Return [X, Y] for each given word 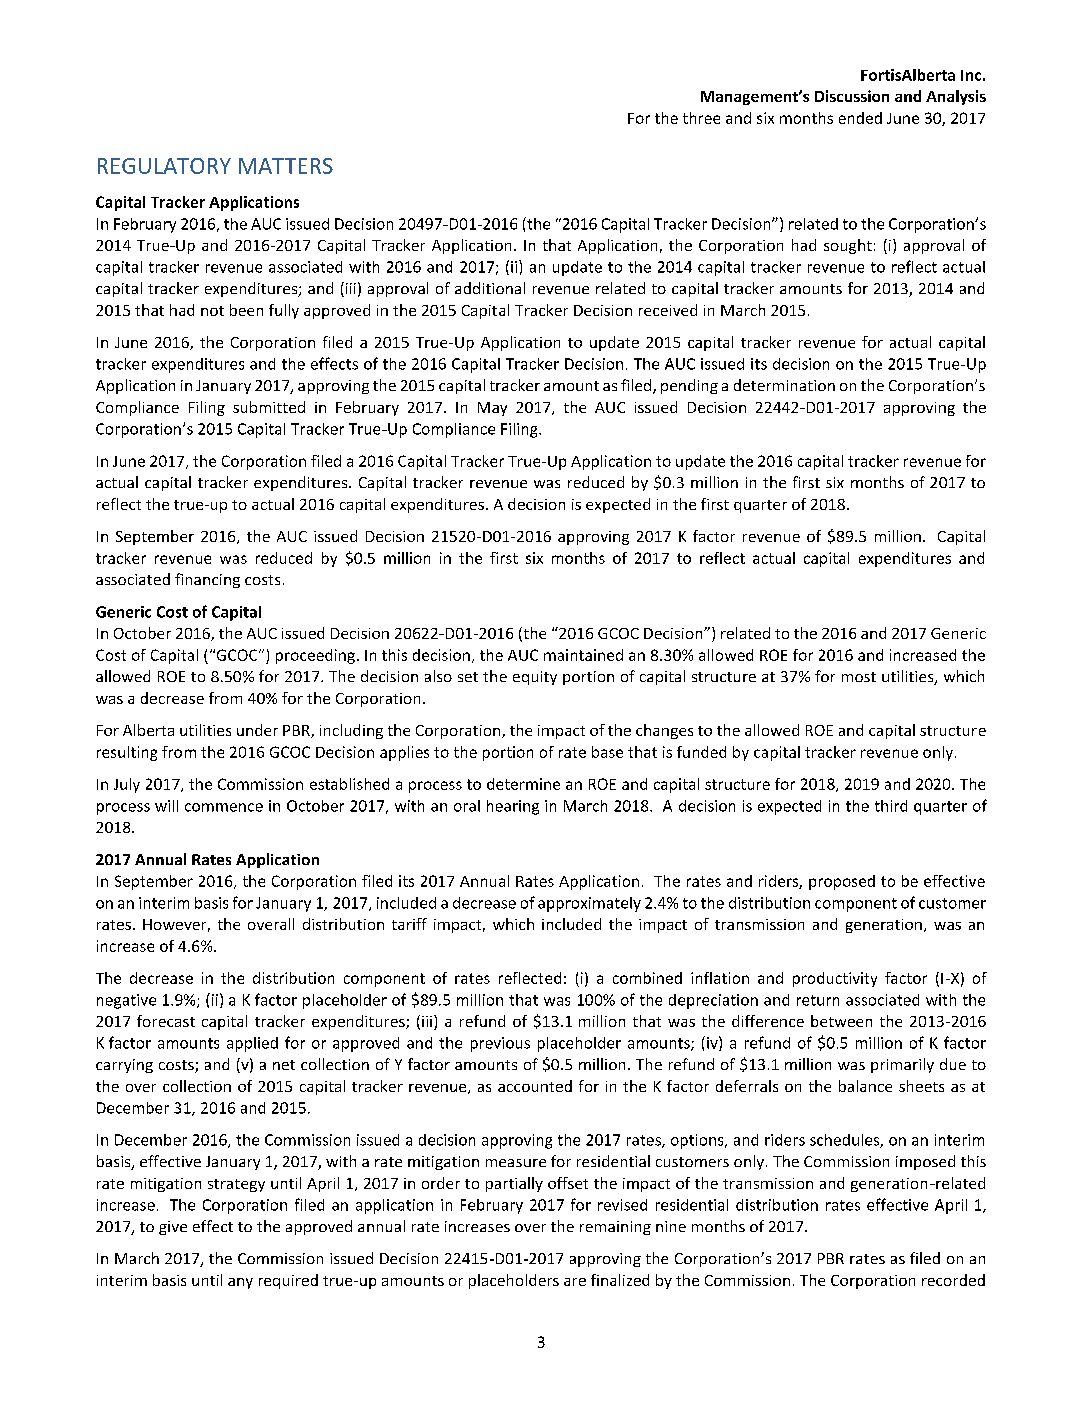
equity [535, 678]
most [859, 677]
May [492, 409]
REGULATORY [164, 166]
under [257, 730]
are [575, 1282]
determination [784, 385]
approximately [589, 904]
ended [860, 118]
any [240, 1283]
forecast [166, 1021]
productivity [835, 979]
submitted [269, 407]
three [701, 118]
